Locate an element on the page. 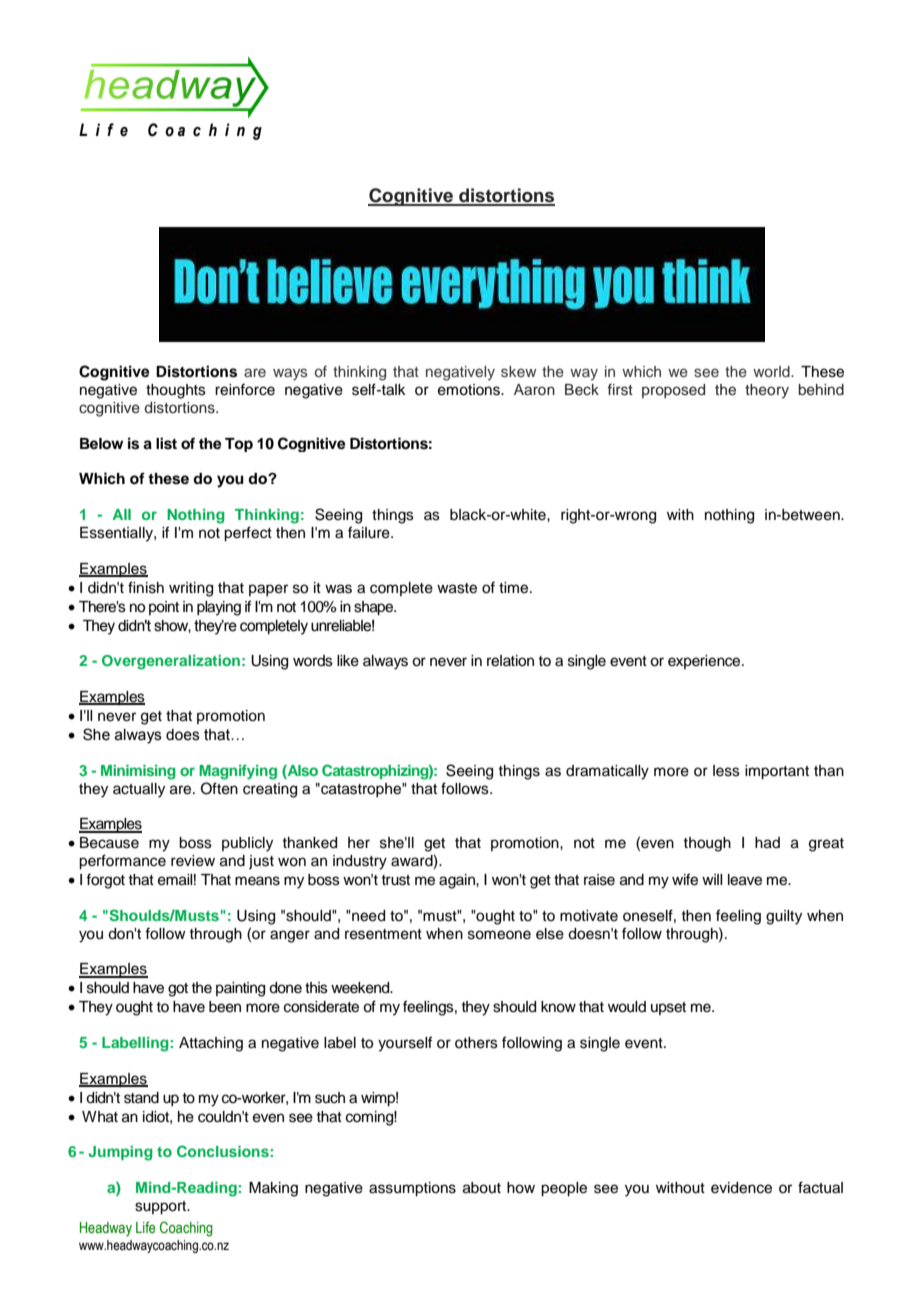  been is located at coordinates (225, 1007).
